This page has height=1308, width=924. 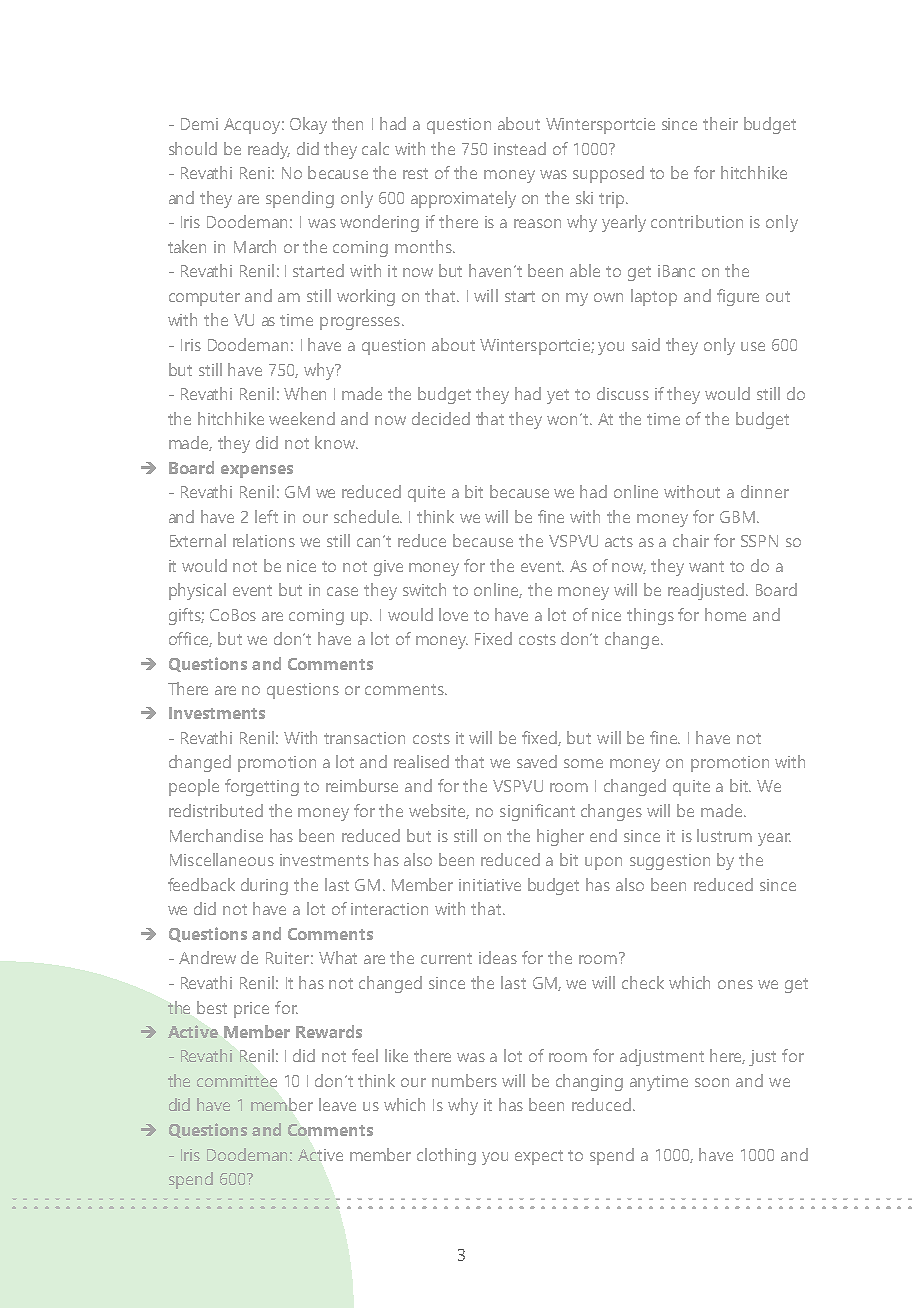 I want to click on committee, so click(x=237, y=1081).
